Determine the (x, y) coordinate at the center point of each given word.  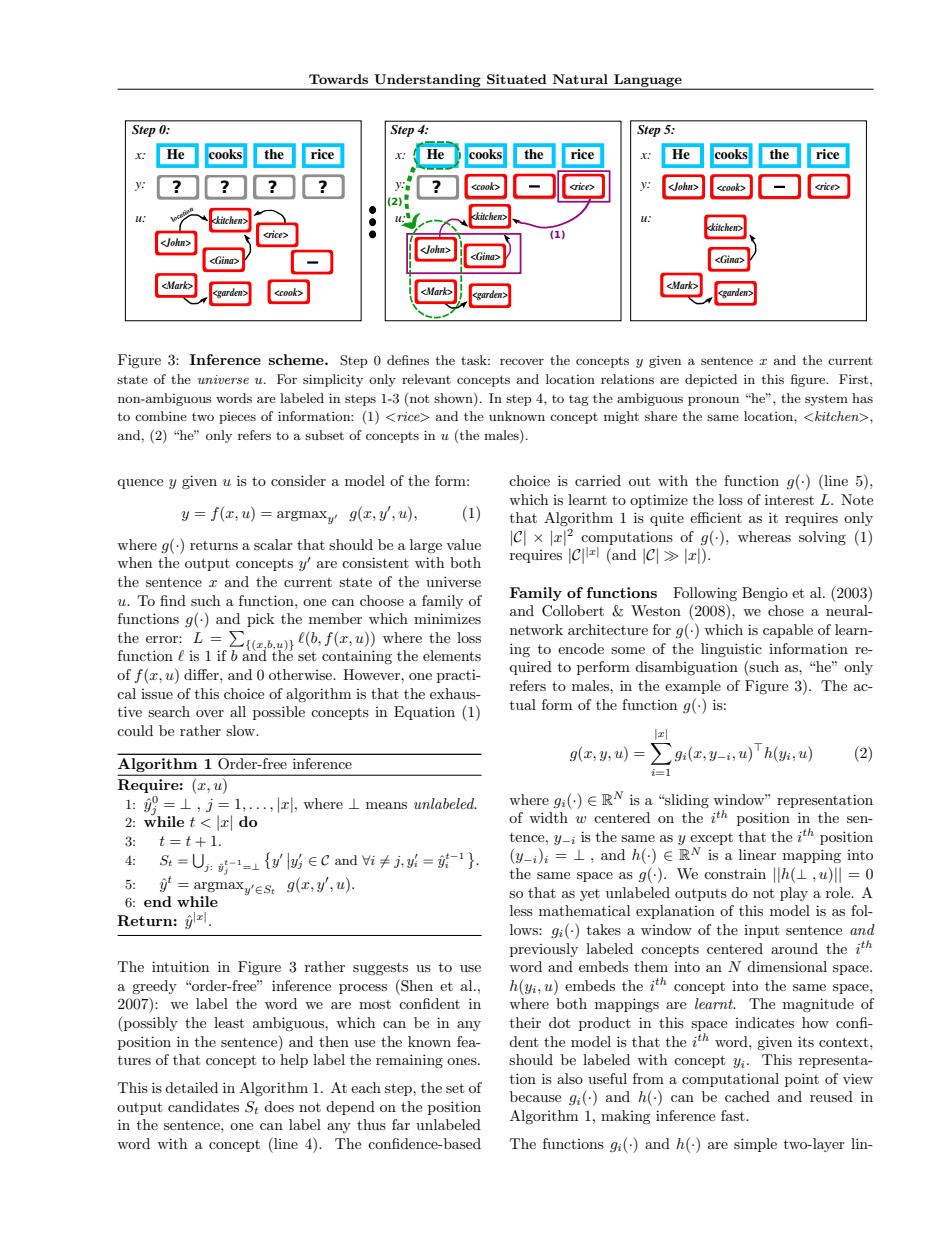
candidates (203, 1106)
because (535, 1096)
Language (648, 81)
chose (786, 610)
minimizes (447, 618)
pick (260, 620)
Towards (338, 79)
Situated (517, 79)
